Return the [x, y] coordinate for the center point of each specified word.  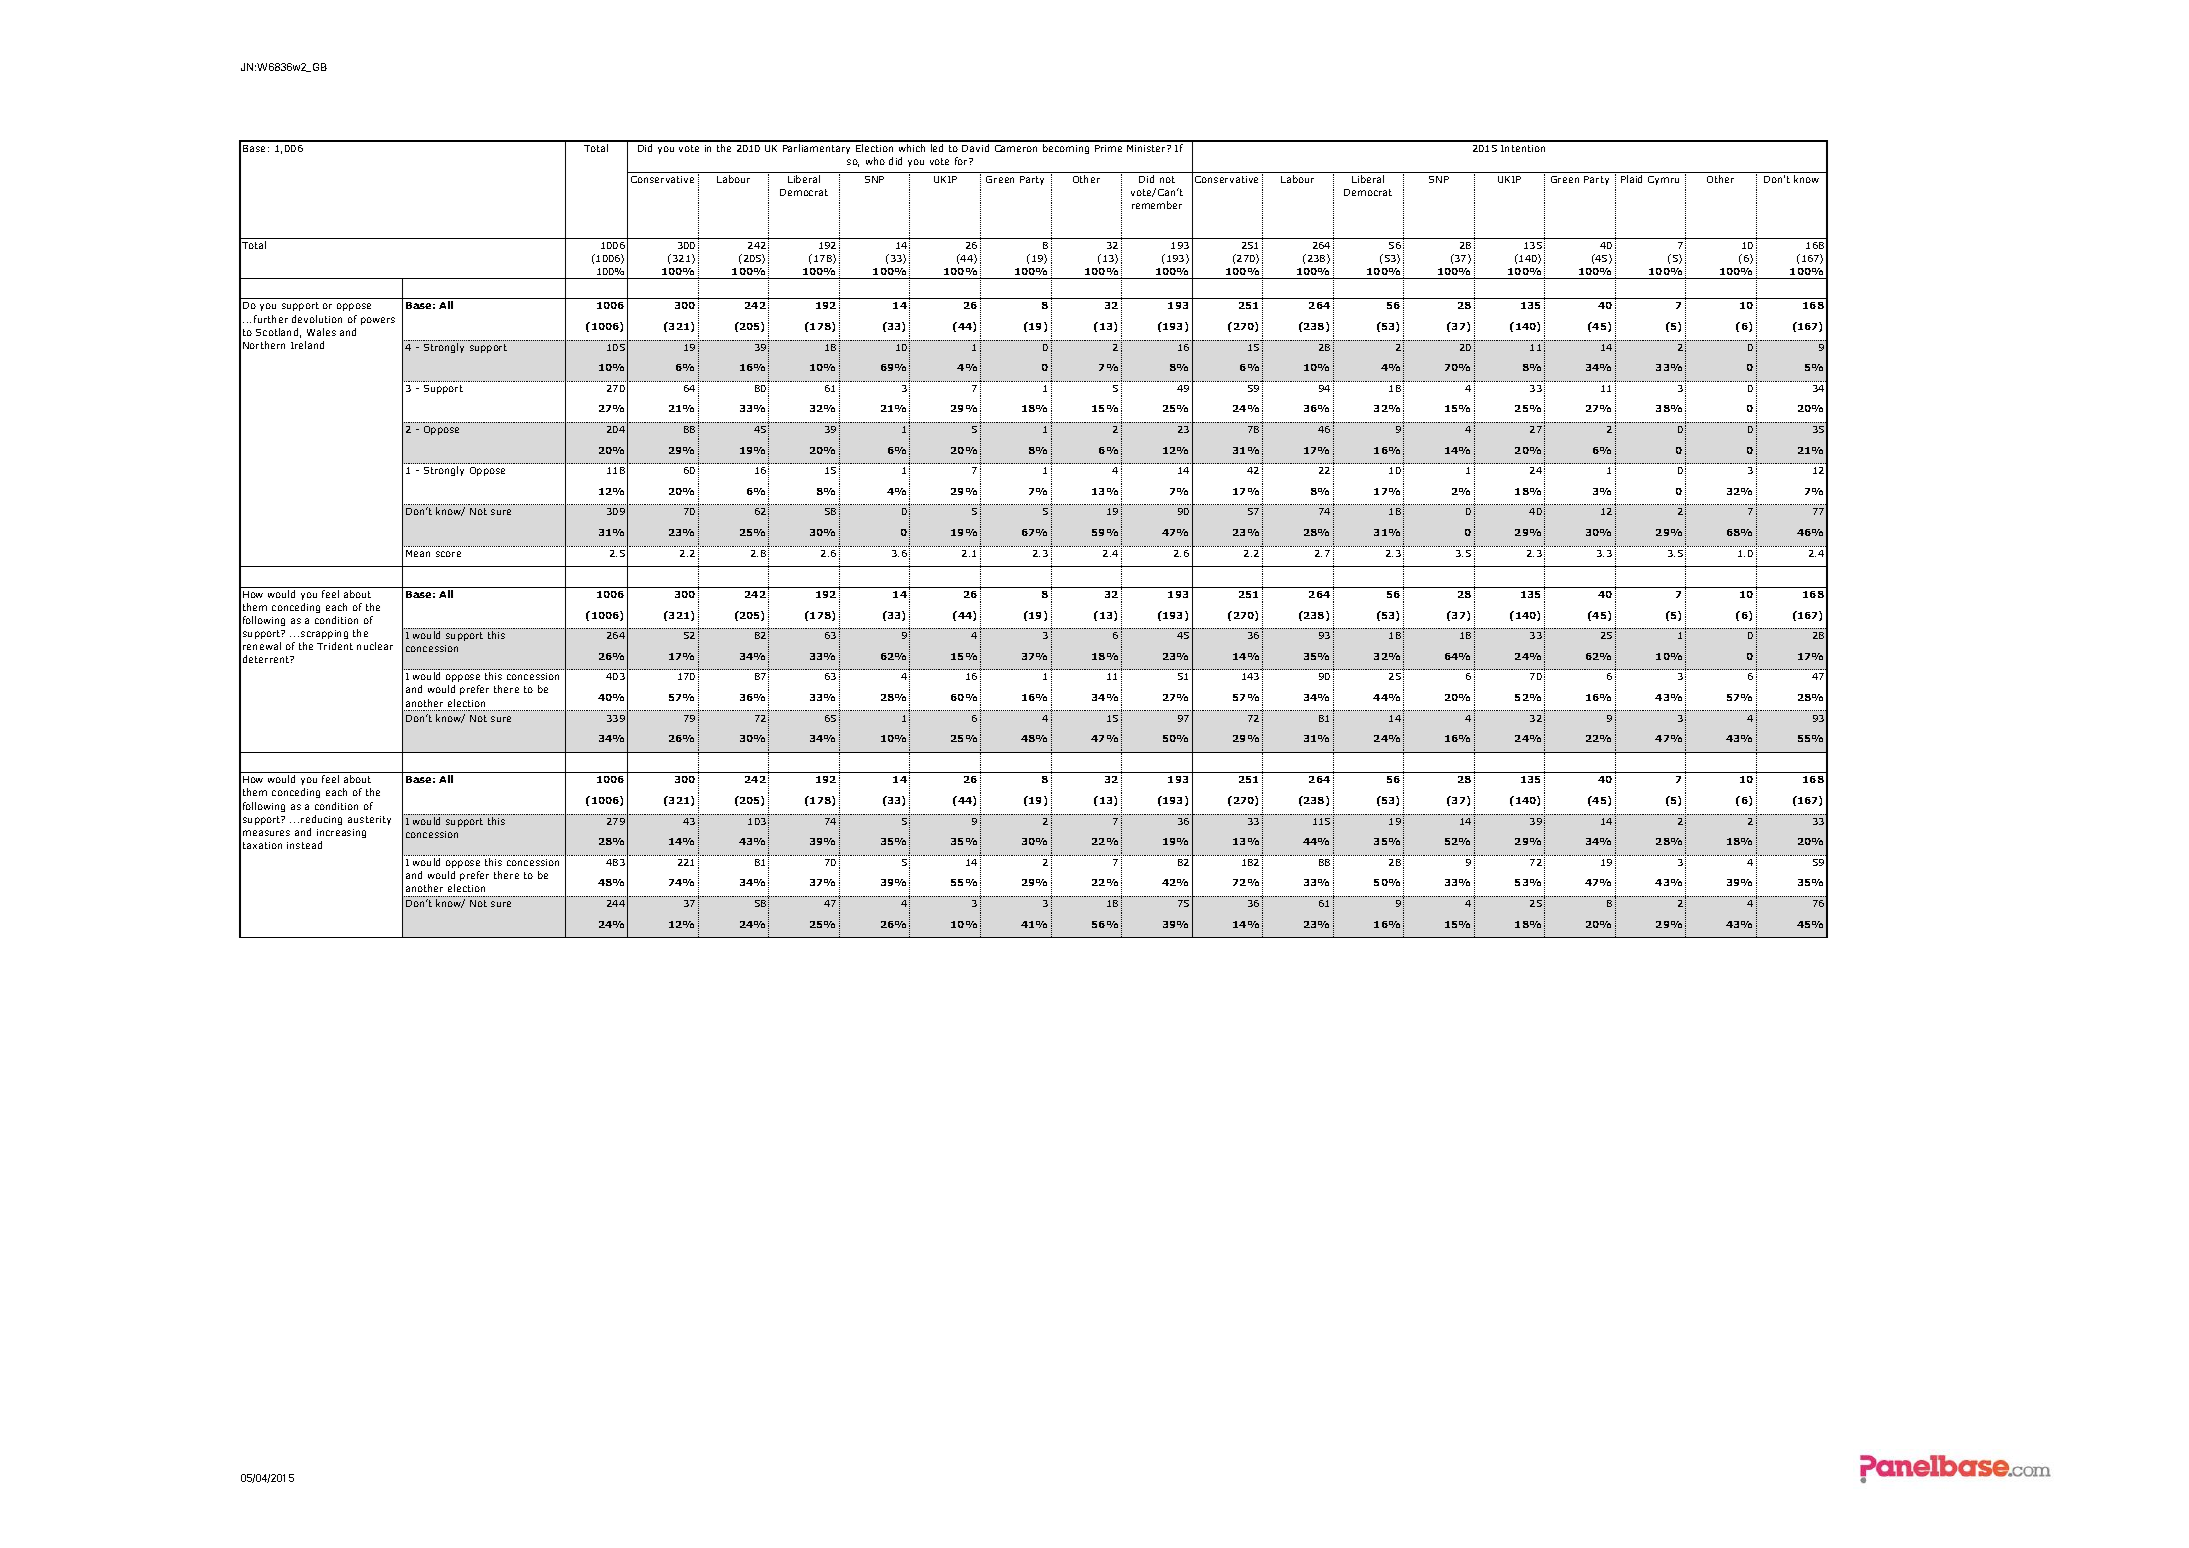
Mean [418, 553]
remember [1157, 205]
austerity [369, 820]
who [875, 161]
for [962, 161]
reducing [321, 820]
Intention [1523, 148]
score [448, 554]
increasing [341, 833]
